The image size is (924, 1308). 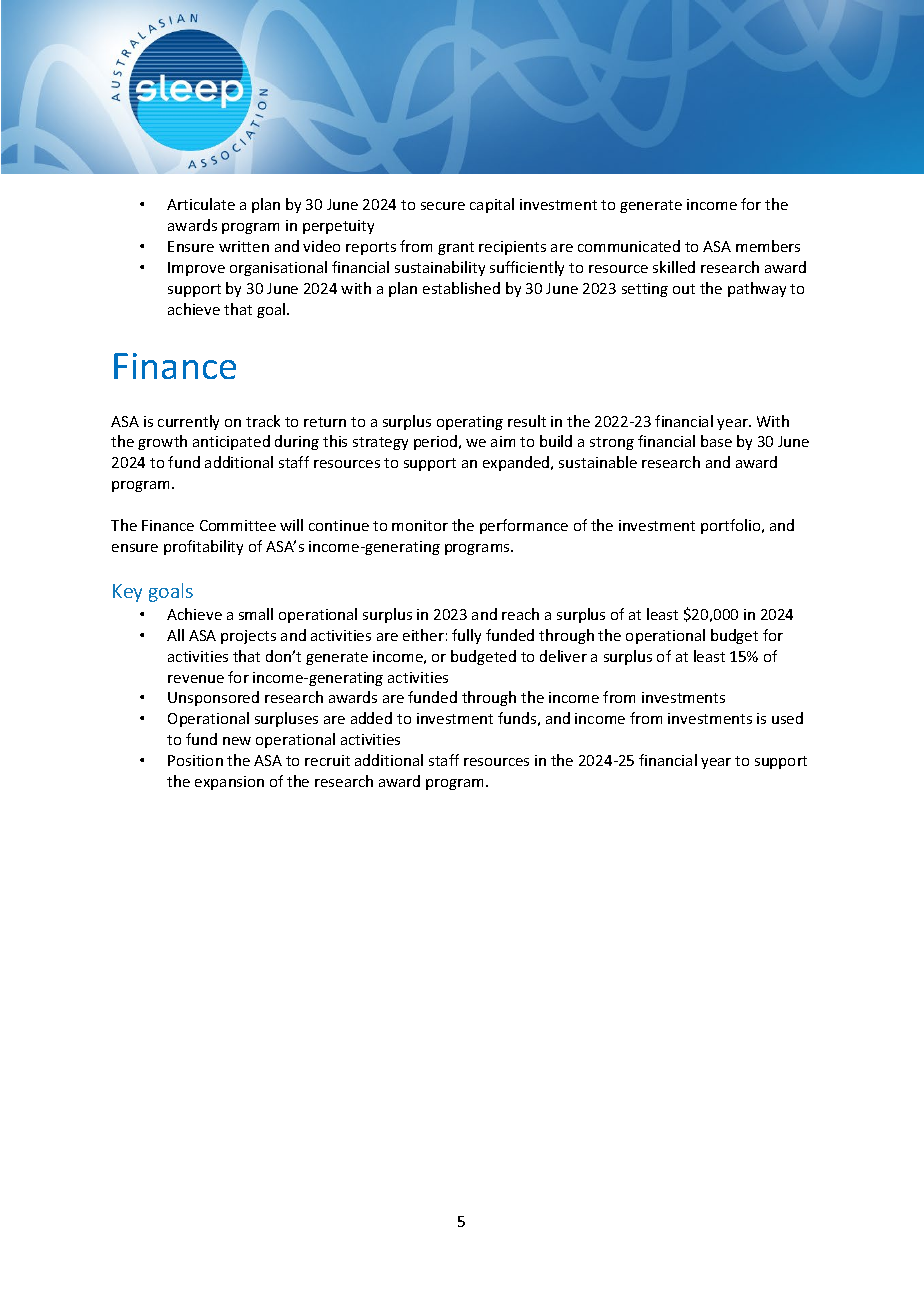 I want to click on portfolio, so click(x=732, y=526).
